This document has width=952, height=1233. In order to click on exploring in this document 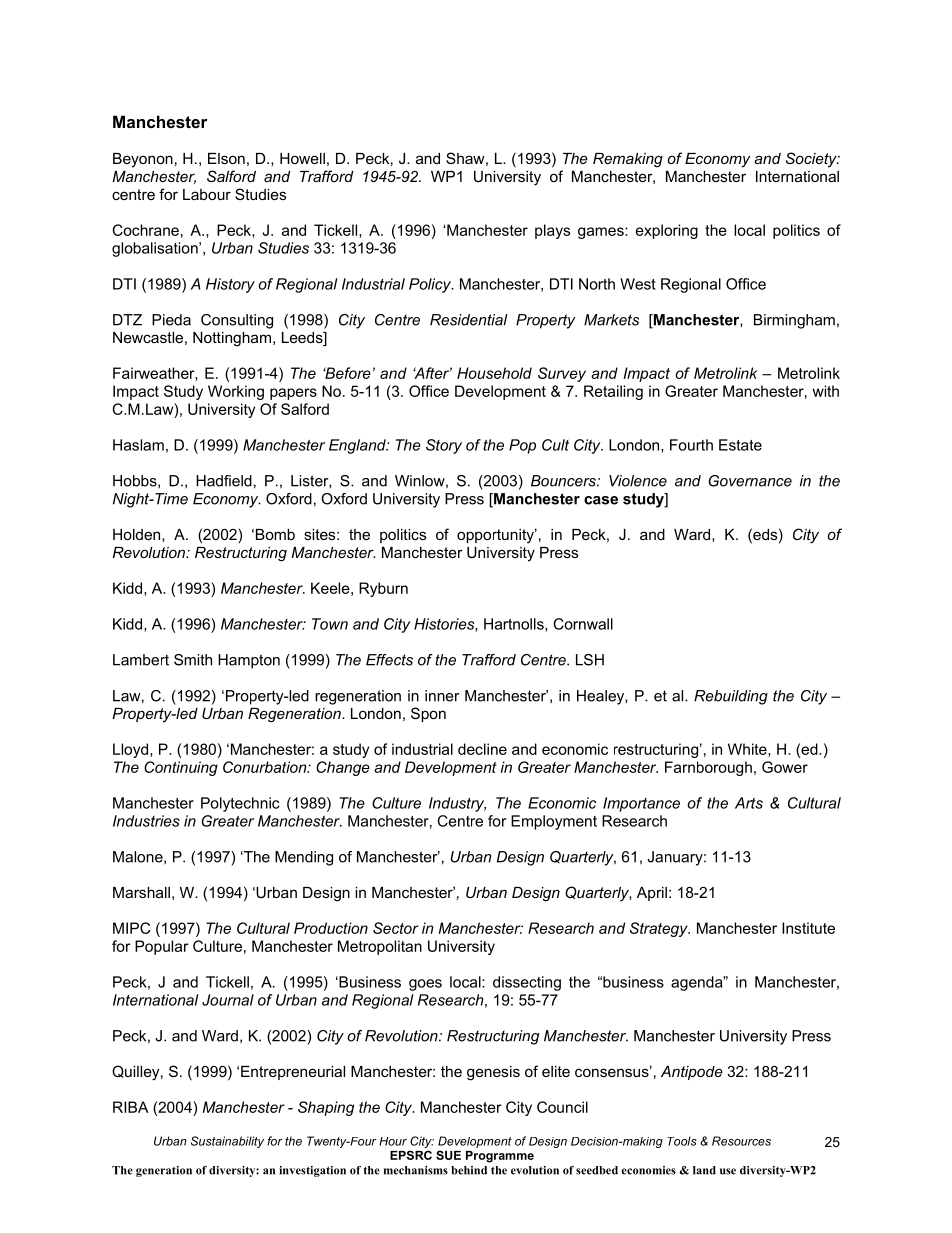, I will do `click(667, 231)`.
